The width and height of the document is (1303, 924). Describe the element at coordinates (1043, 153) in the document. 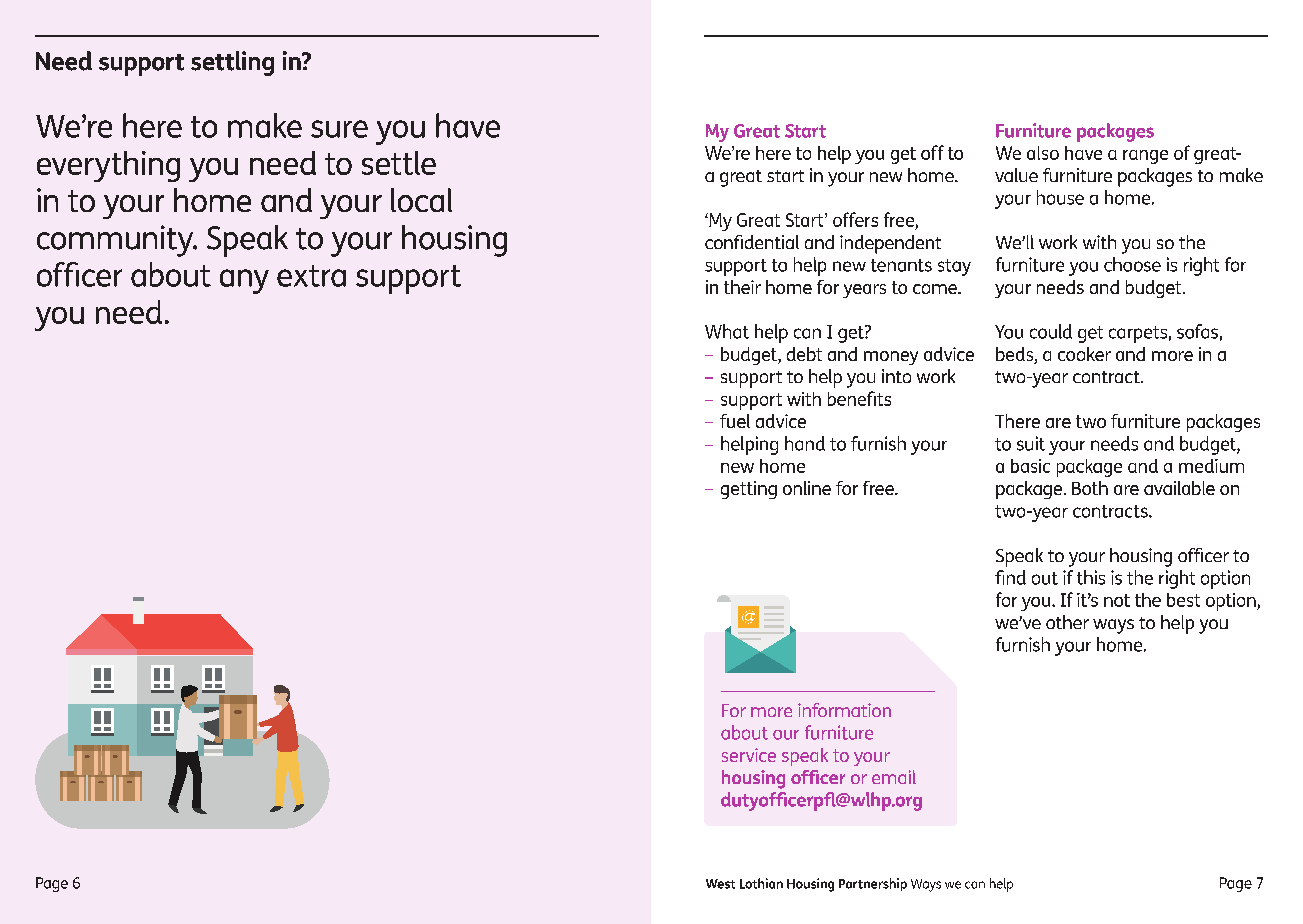

I see `also` at that location.
